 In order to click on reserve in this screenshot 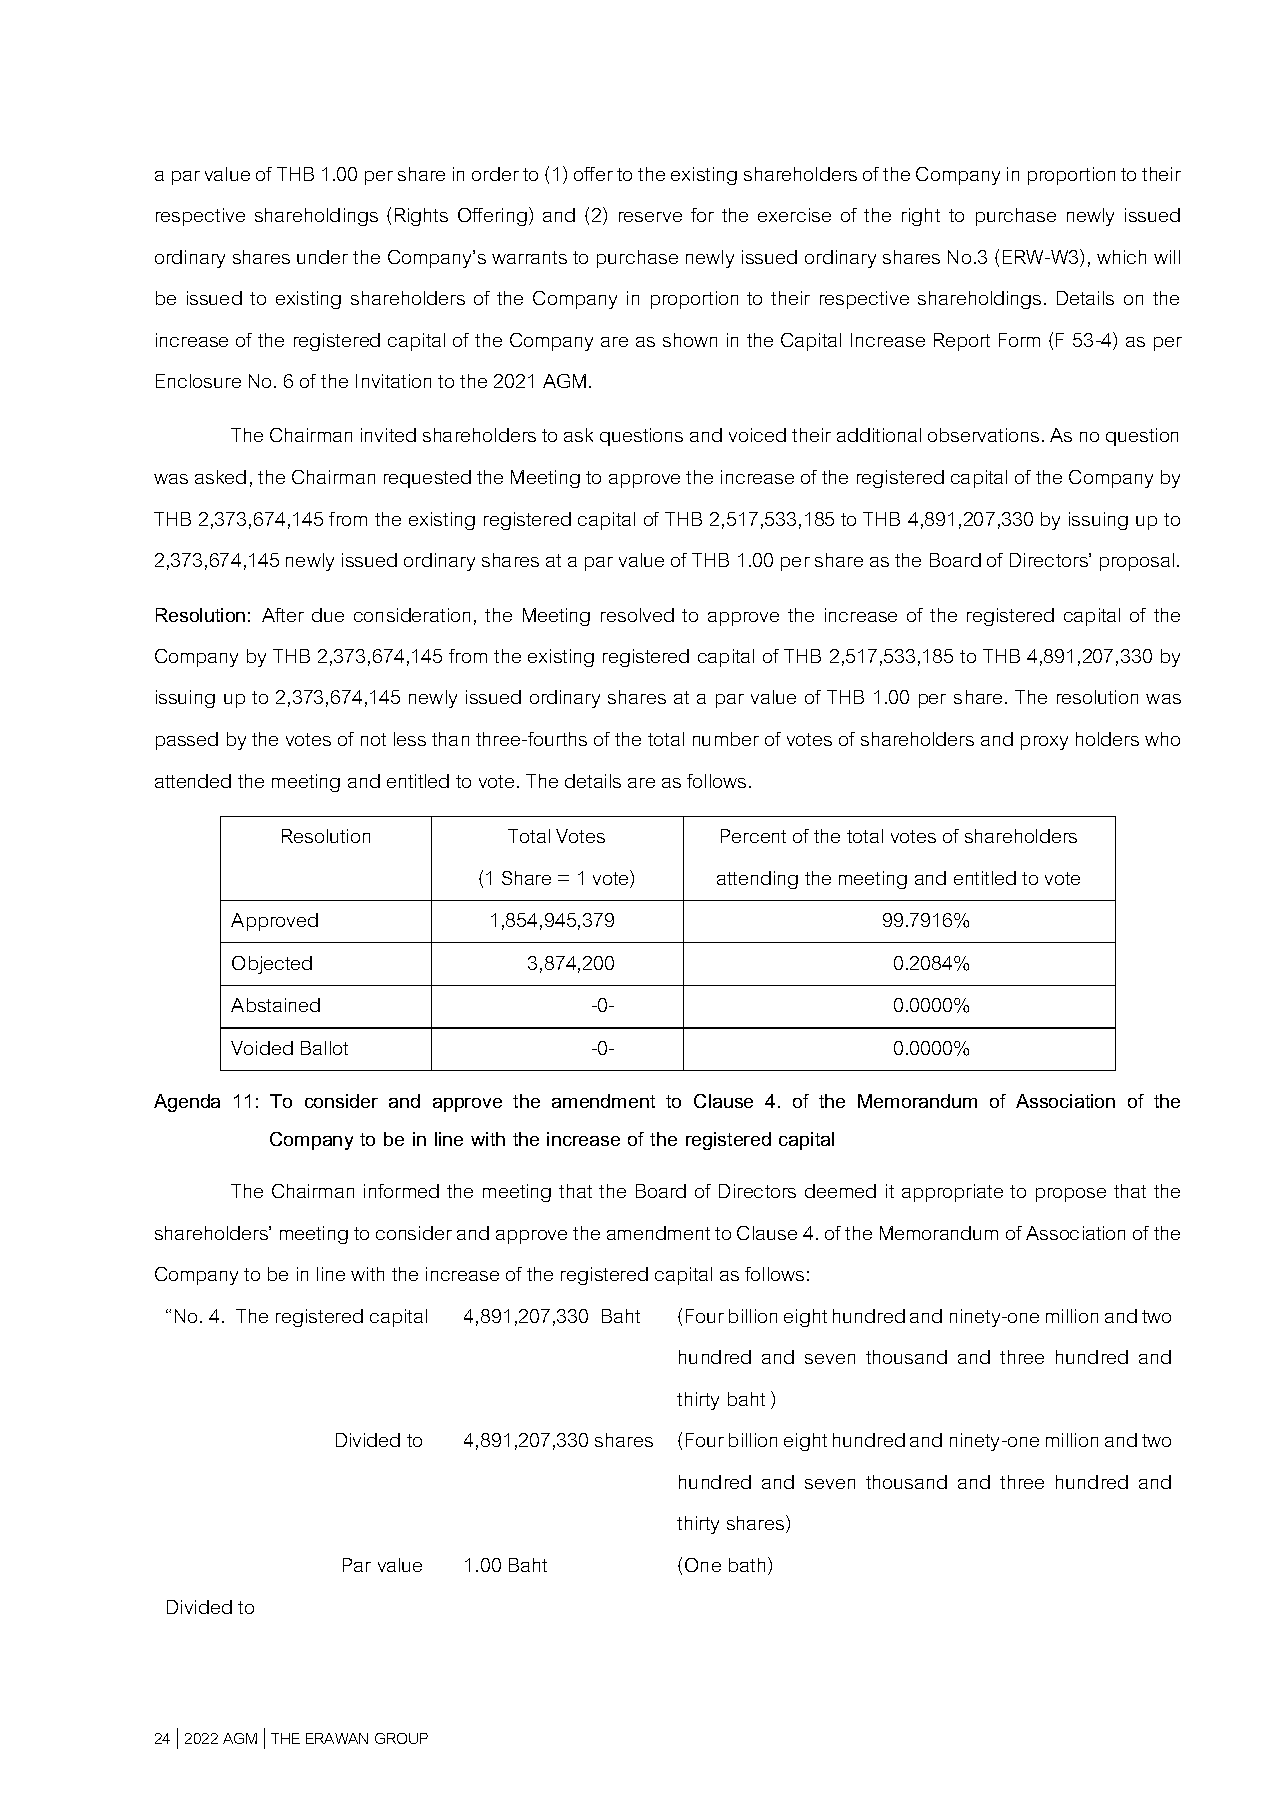, I will do `click(650, 217)`.
